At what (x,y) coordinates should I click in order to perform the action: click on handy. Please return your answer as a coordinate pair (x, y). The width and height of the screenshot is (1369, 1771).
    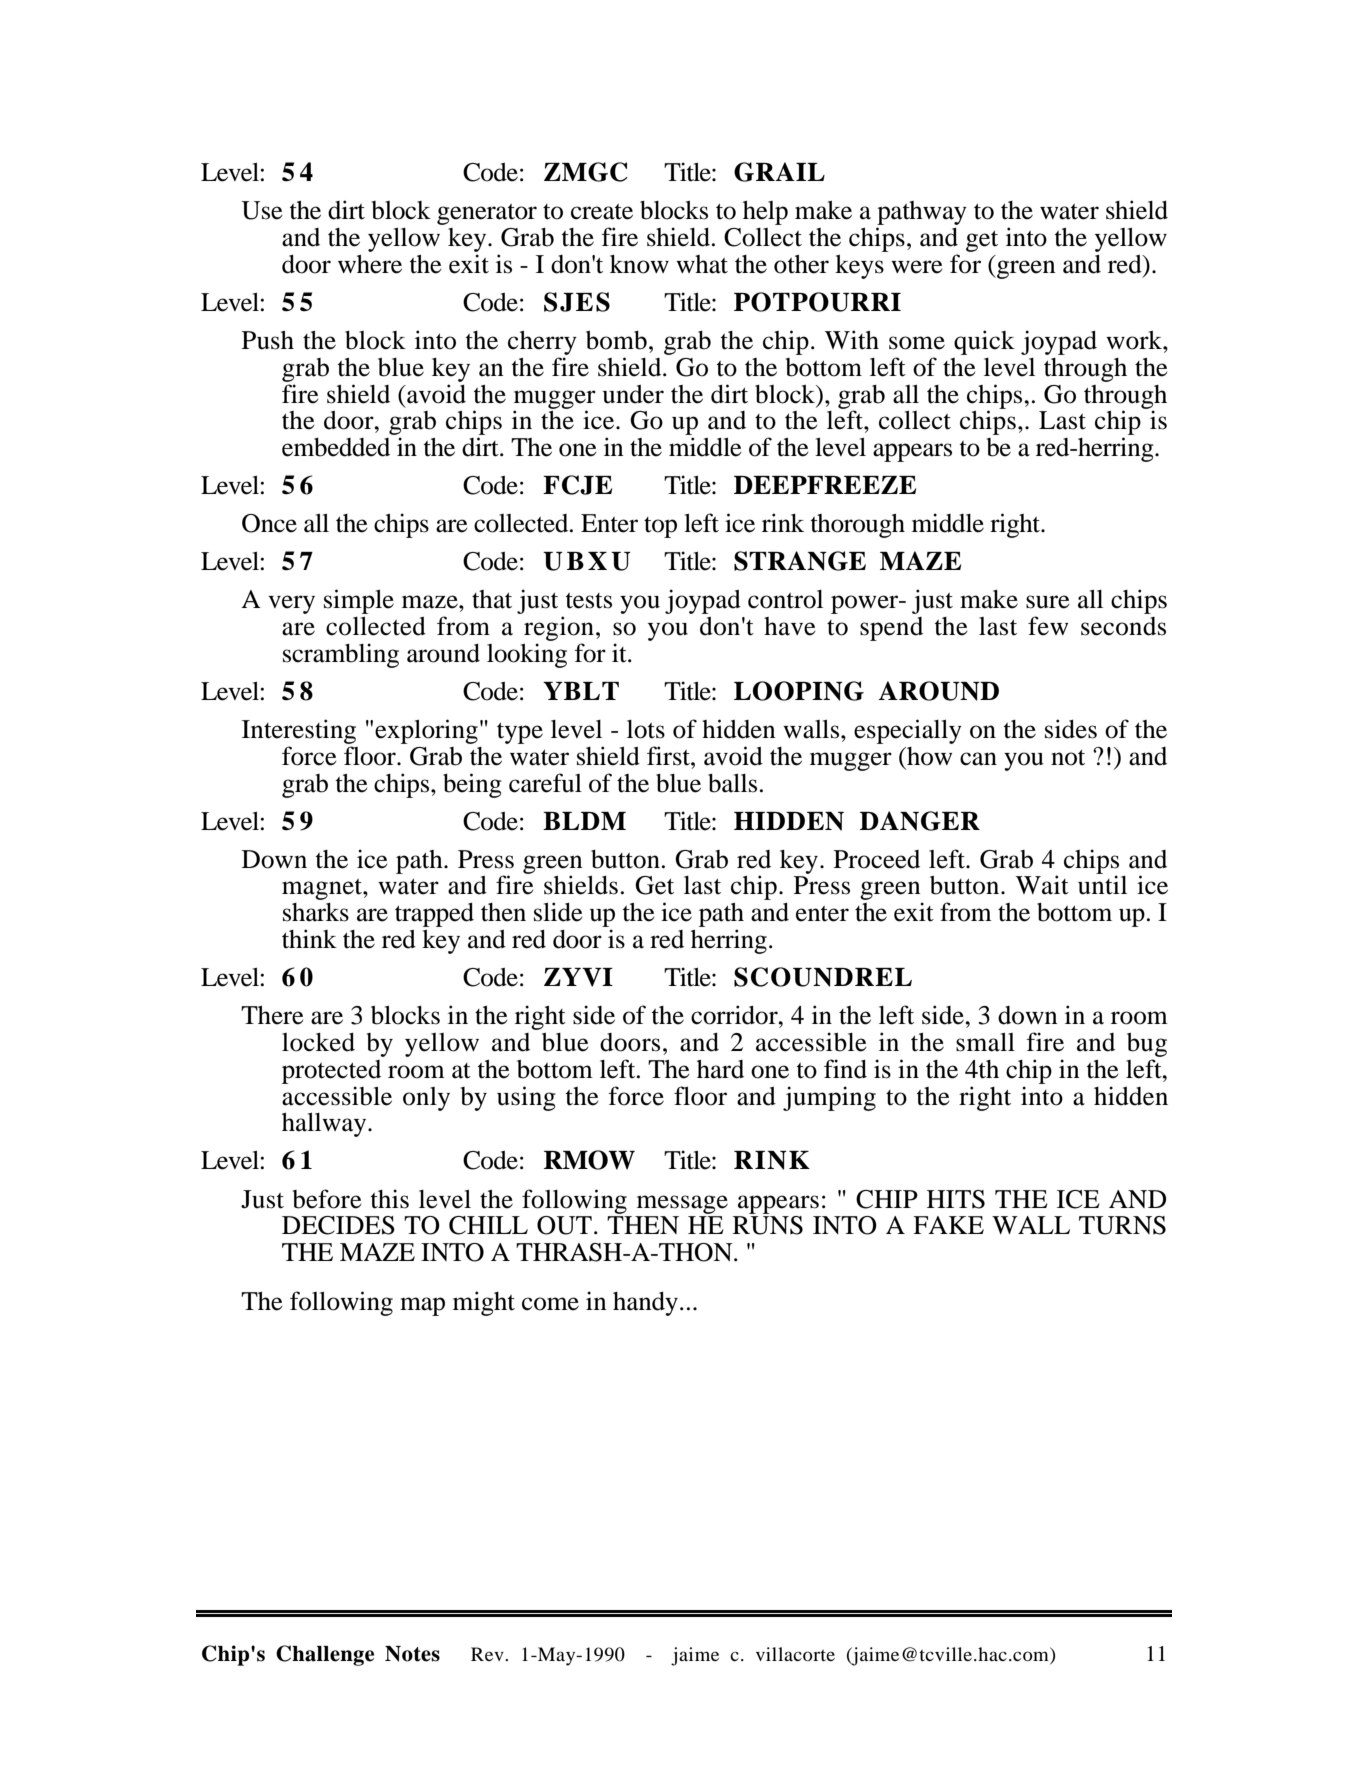
    Looking at the image, I should click on (645, 1304).
